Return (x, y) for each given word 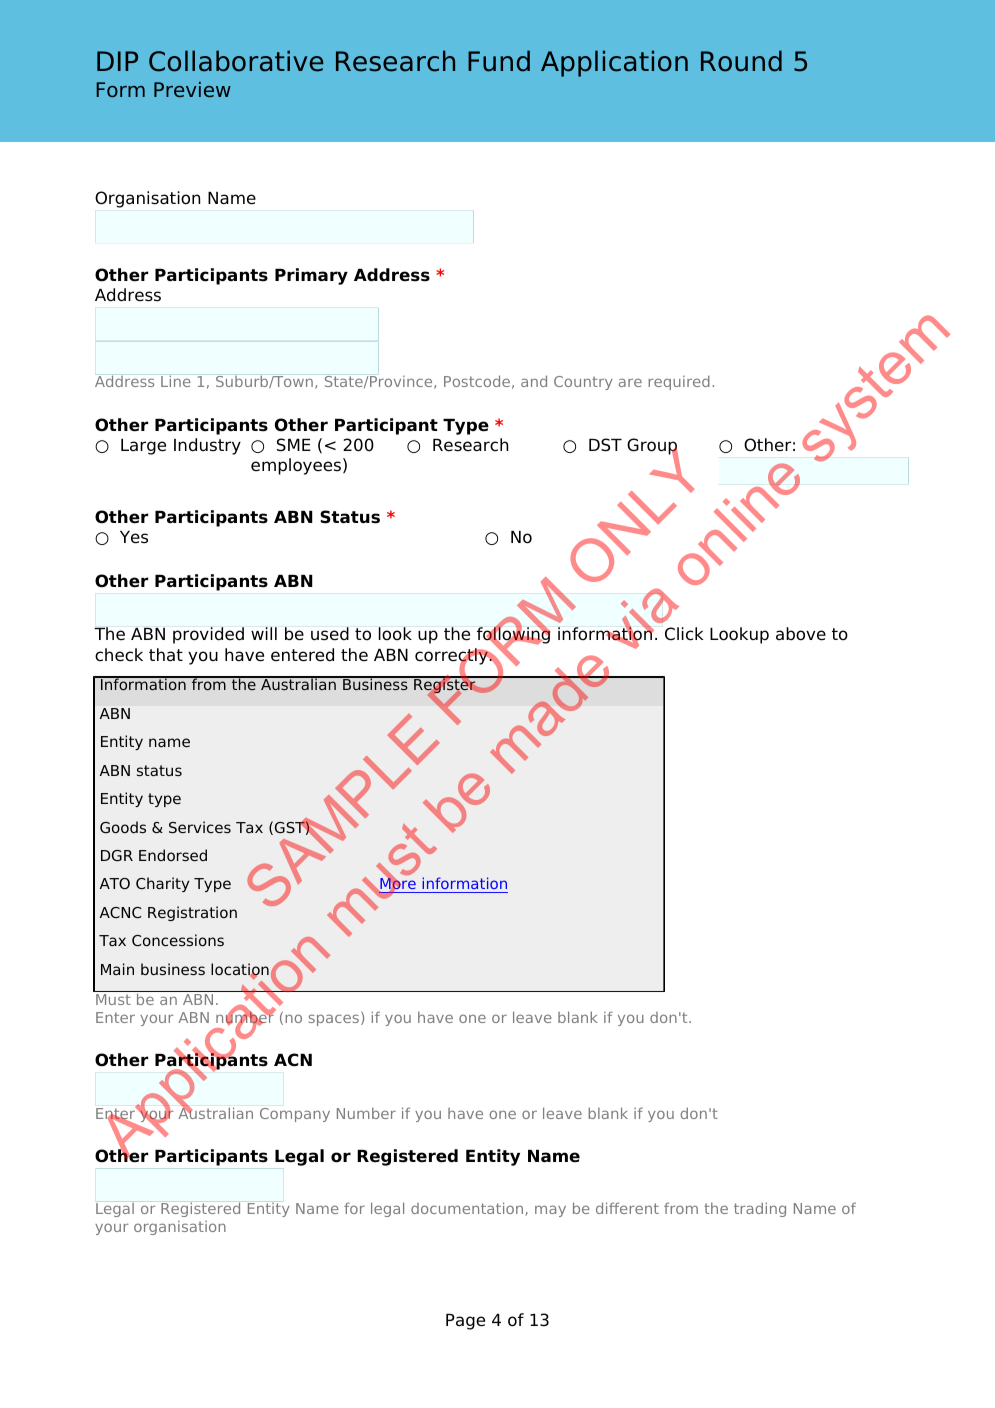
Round (741, 61)
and (534, 381)
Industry (207, 446)
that (166, 655)
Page (465, 1322)
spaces (334, 1020)
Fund (499, 61)
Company (295, 1115)
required (679, 382)
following (513, 636)
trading (760, 1209)
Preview (192, 89)
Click (684, 634)
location (240, 970)
